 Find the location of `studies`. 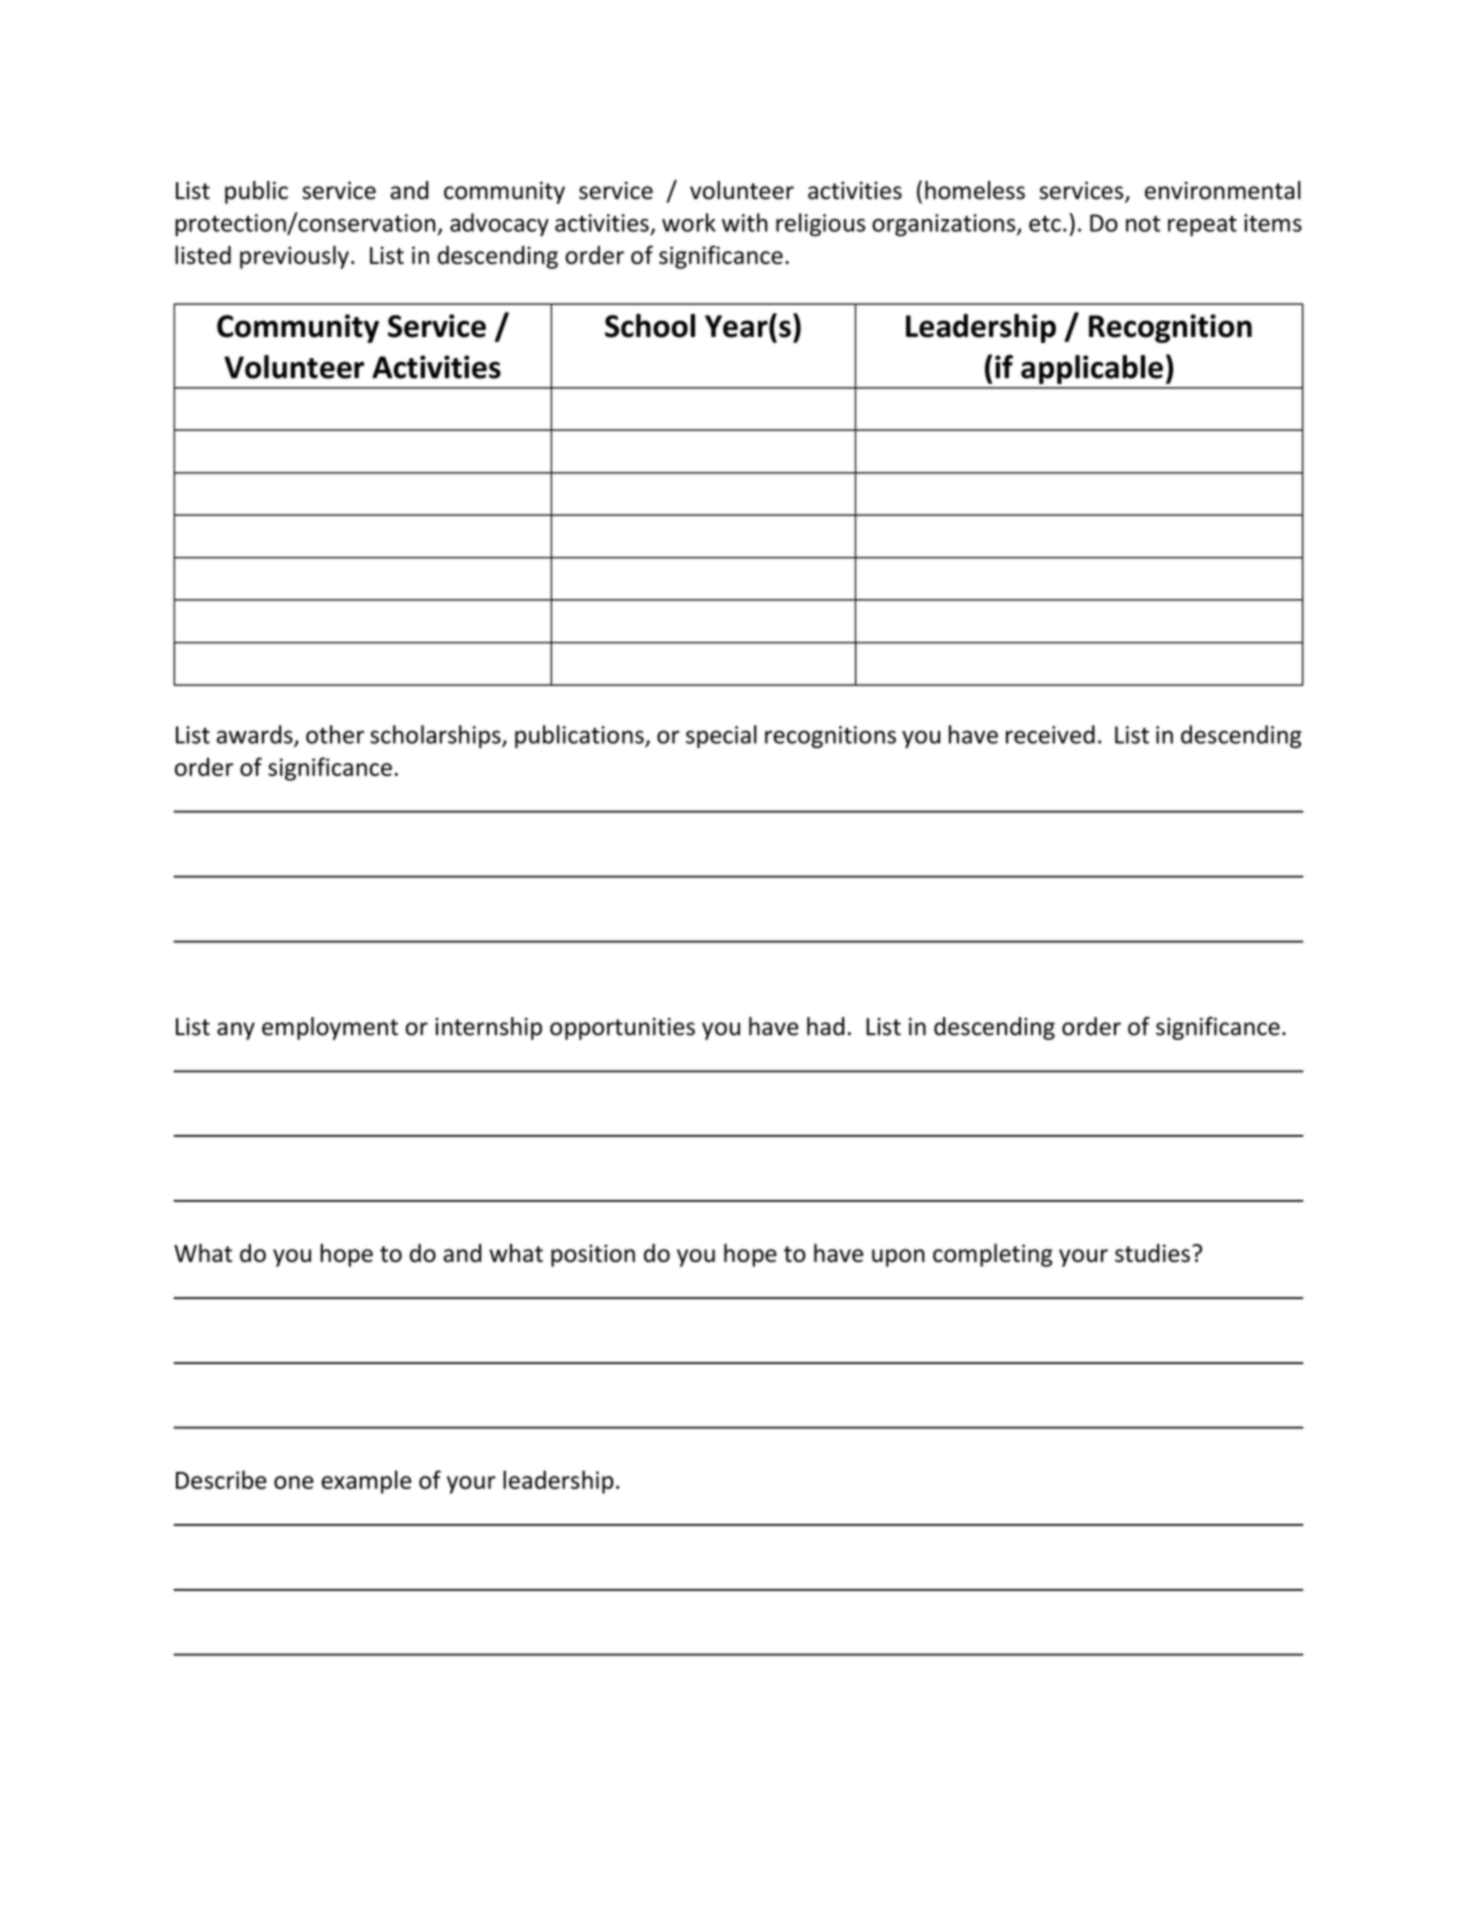

studies is located at coordinates (1152, 1253).
